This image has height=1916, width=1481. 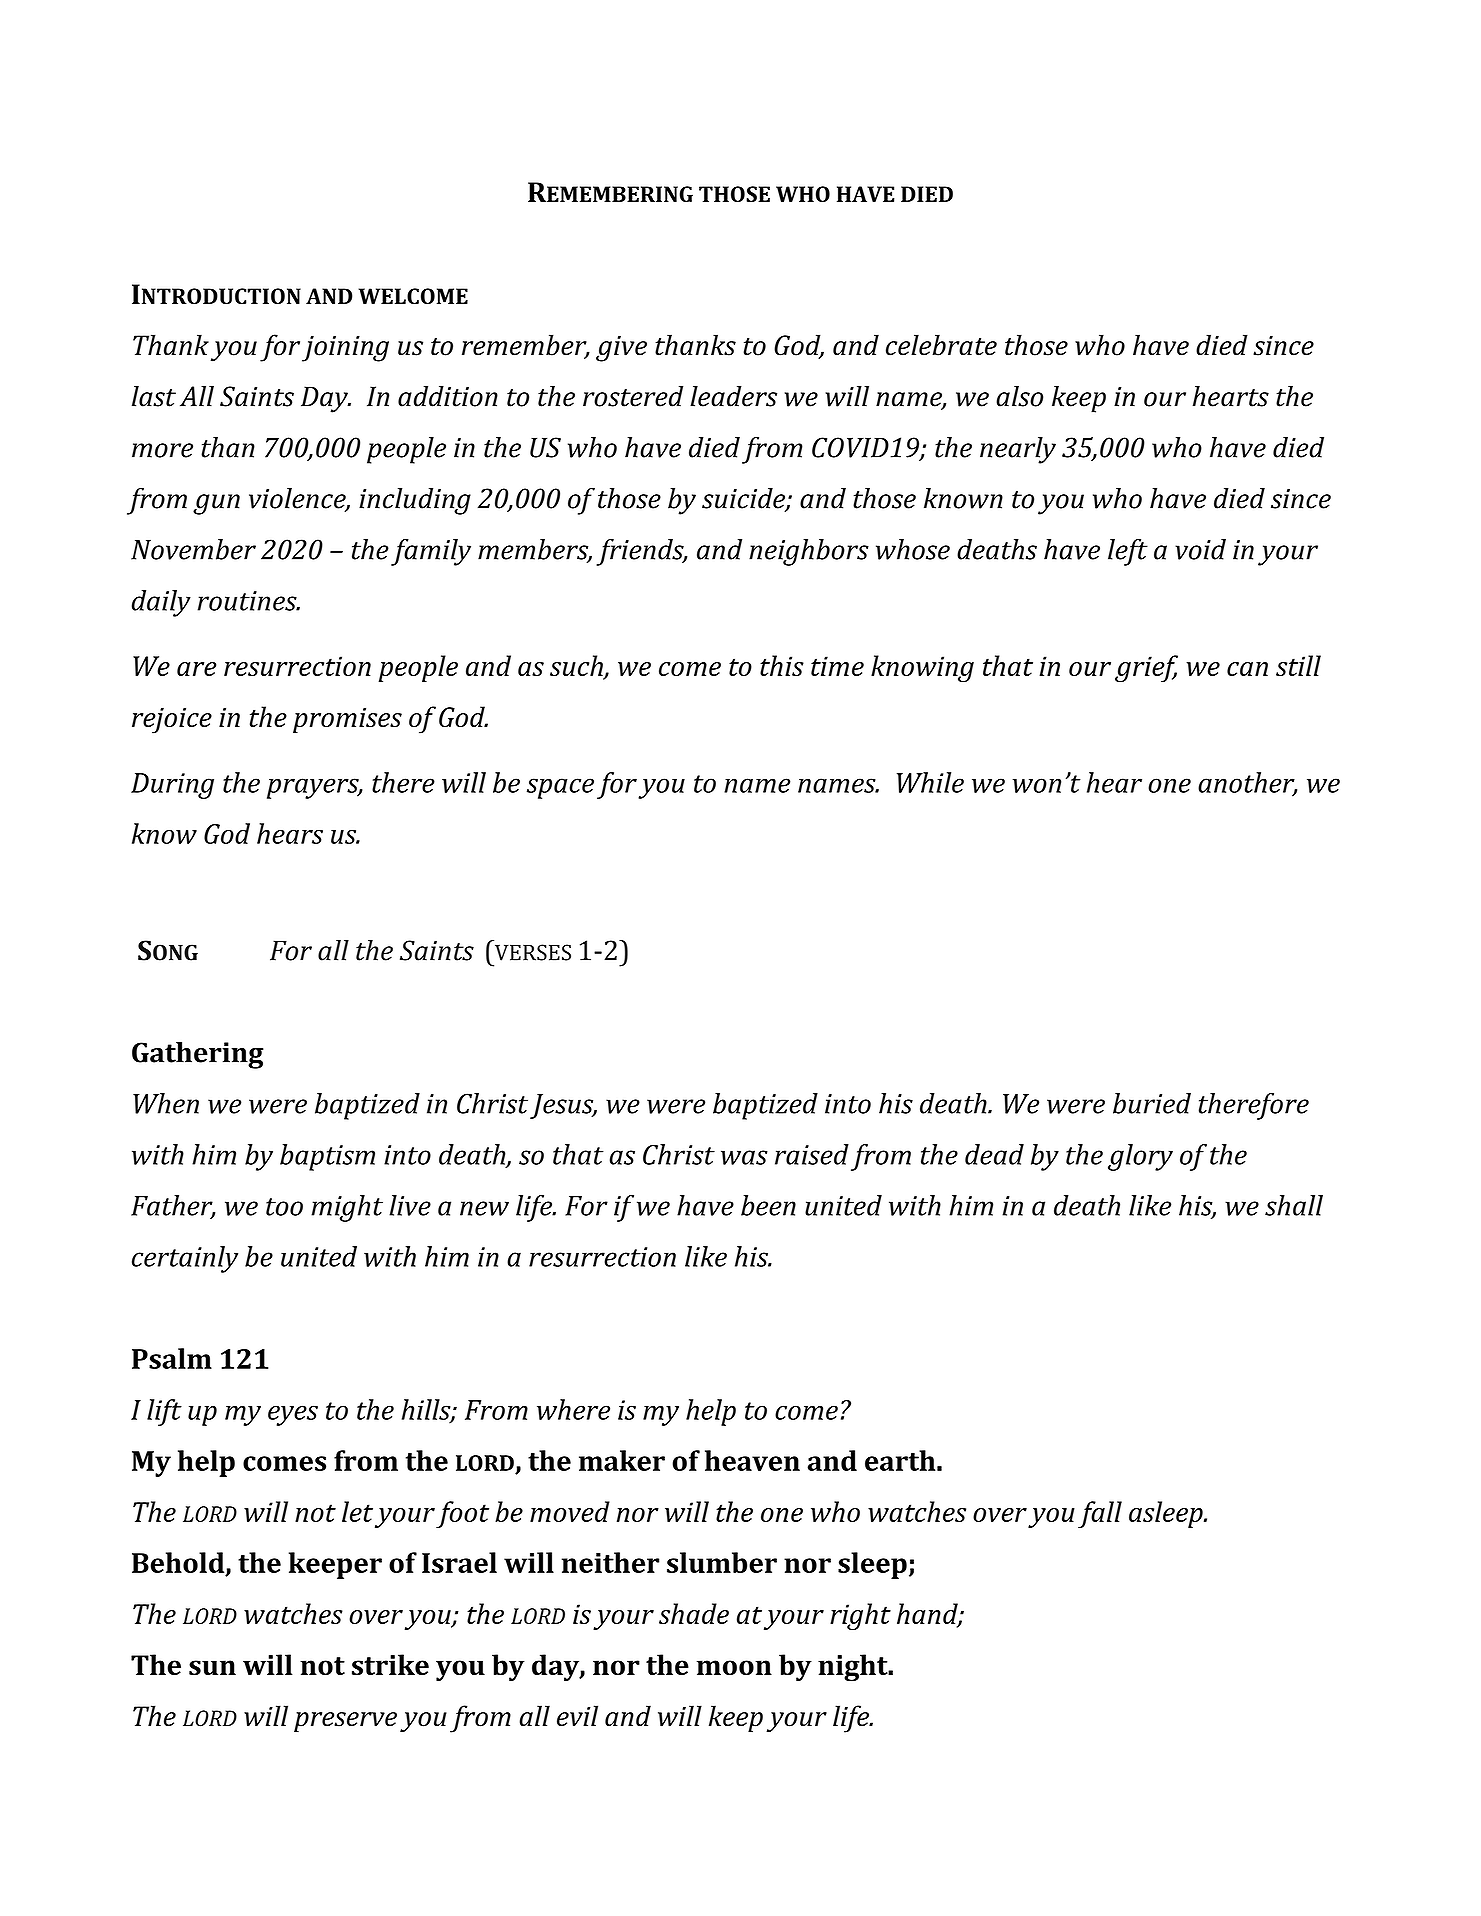 What do you see at coordinates (733, 396) in the image?
I see `leaders` at bounding box center [733, 396].
